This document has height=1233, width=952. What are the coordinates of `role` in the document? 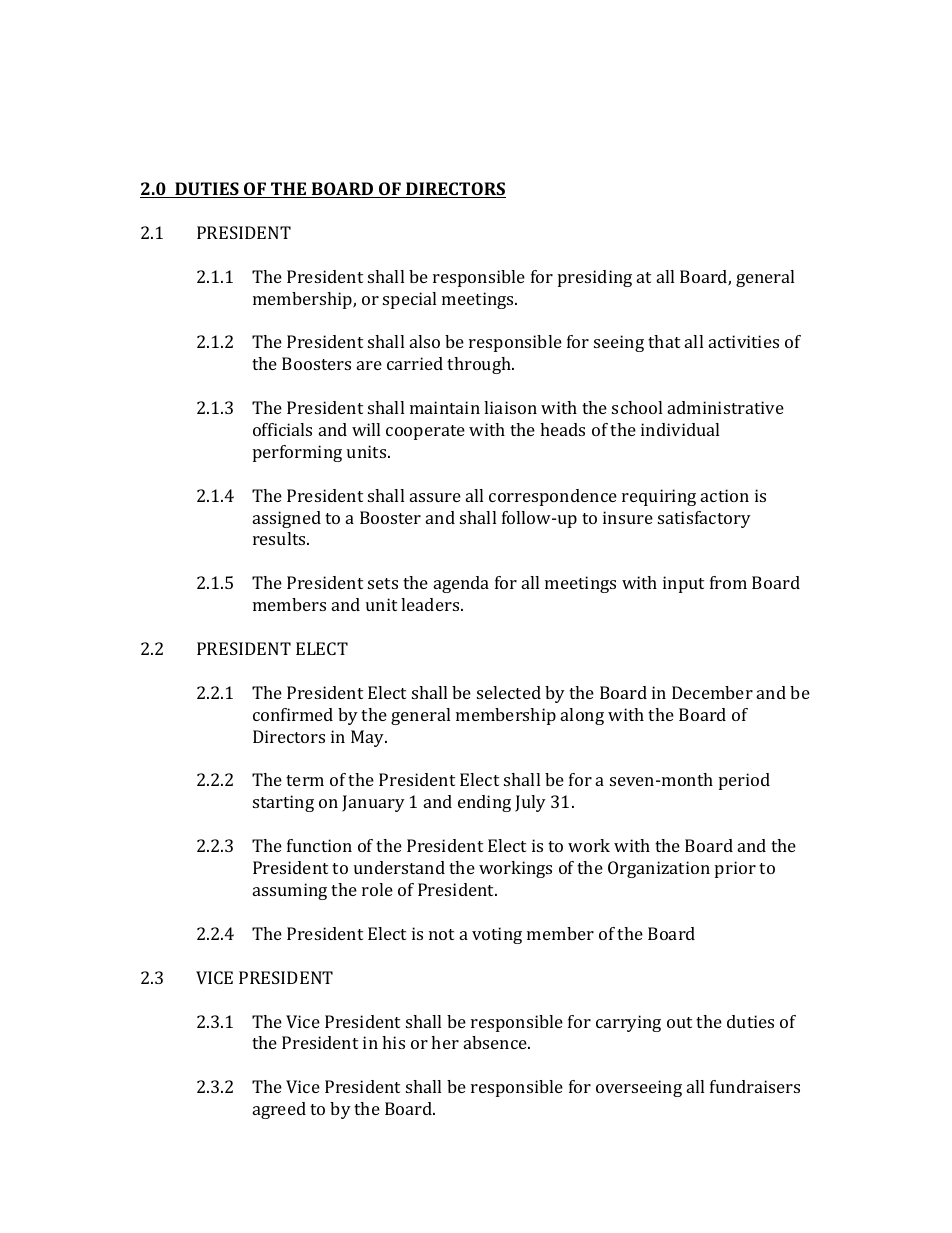 It's located at (377, 889).
